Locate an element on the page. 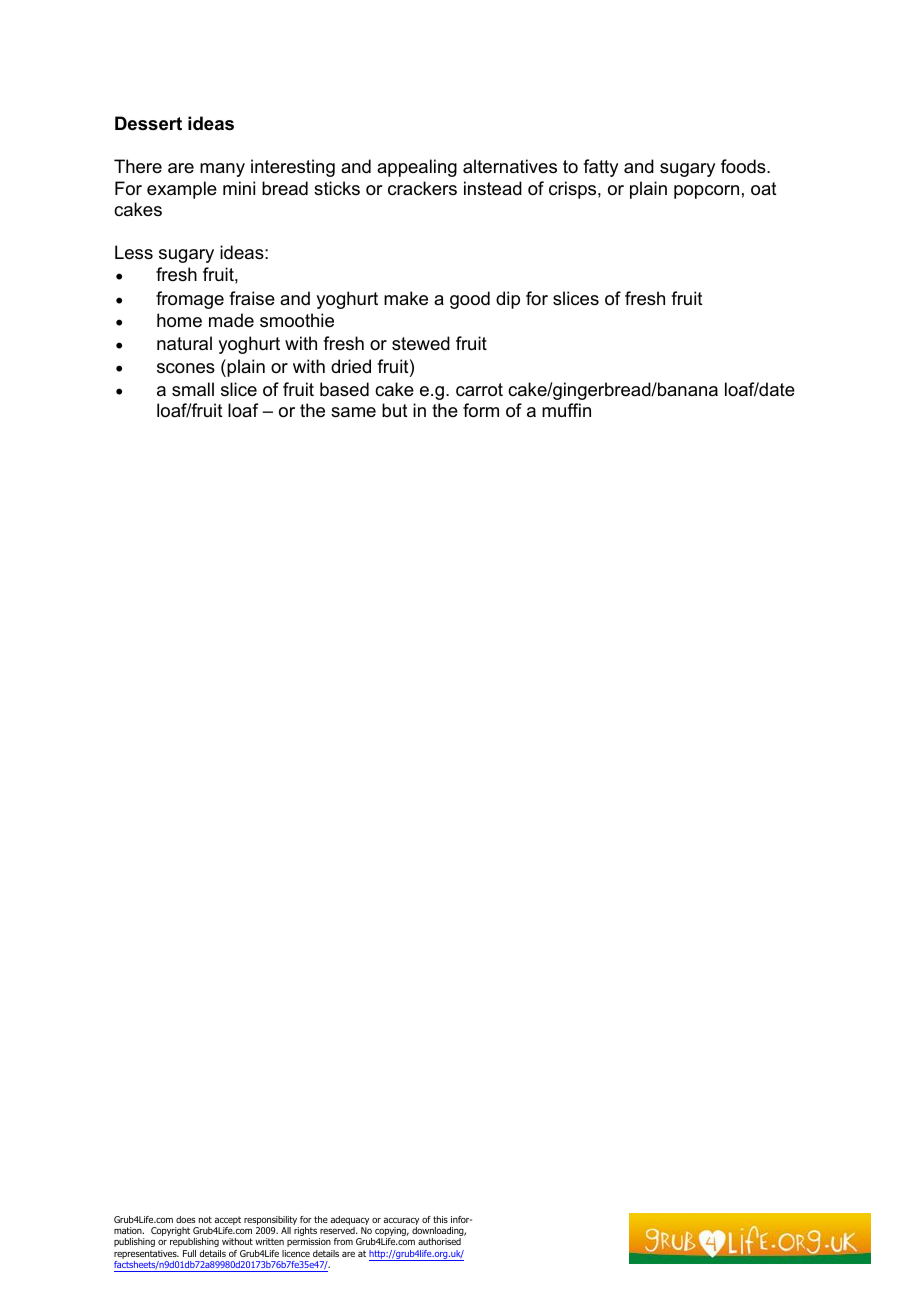  not is located at coordinates (205, 1219).
